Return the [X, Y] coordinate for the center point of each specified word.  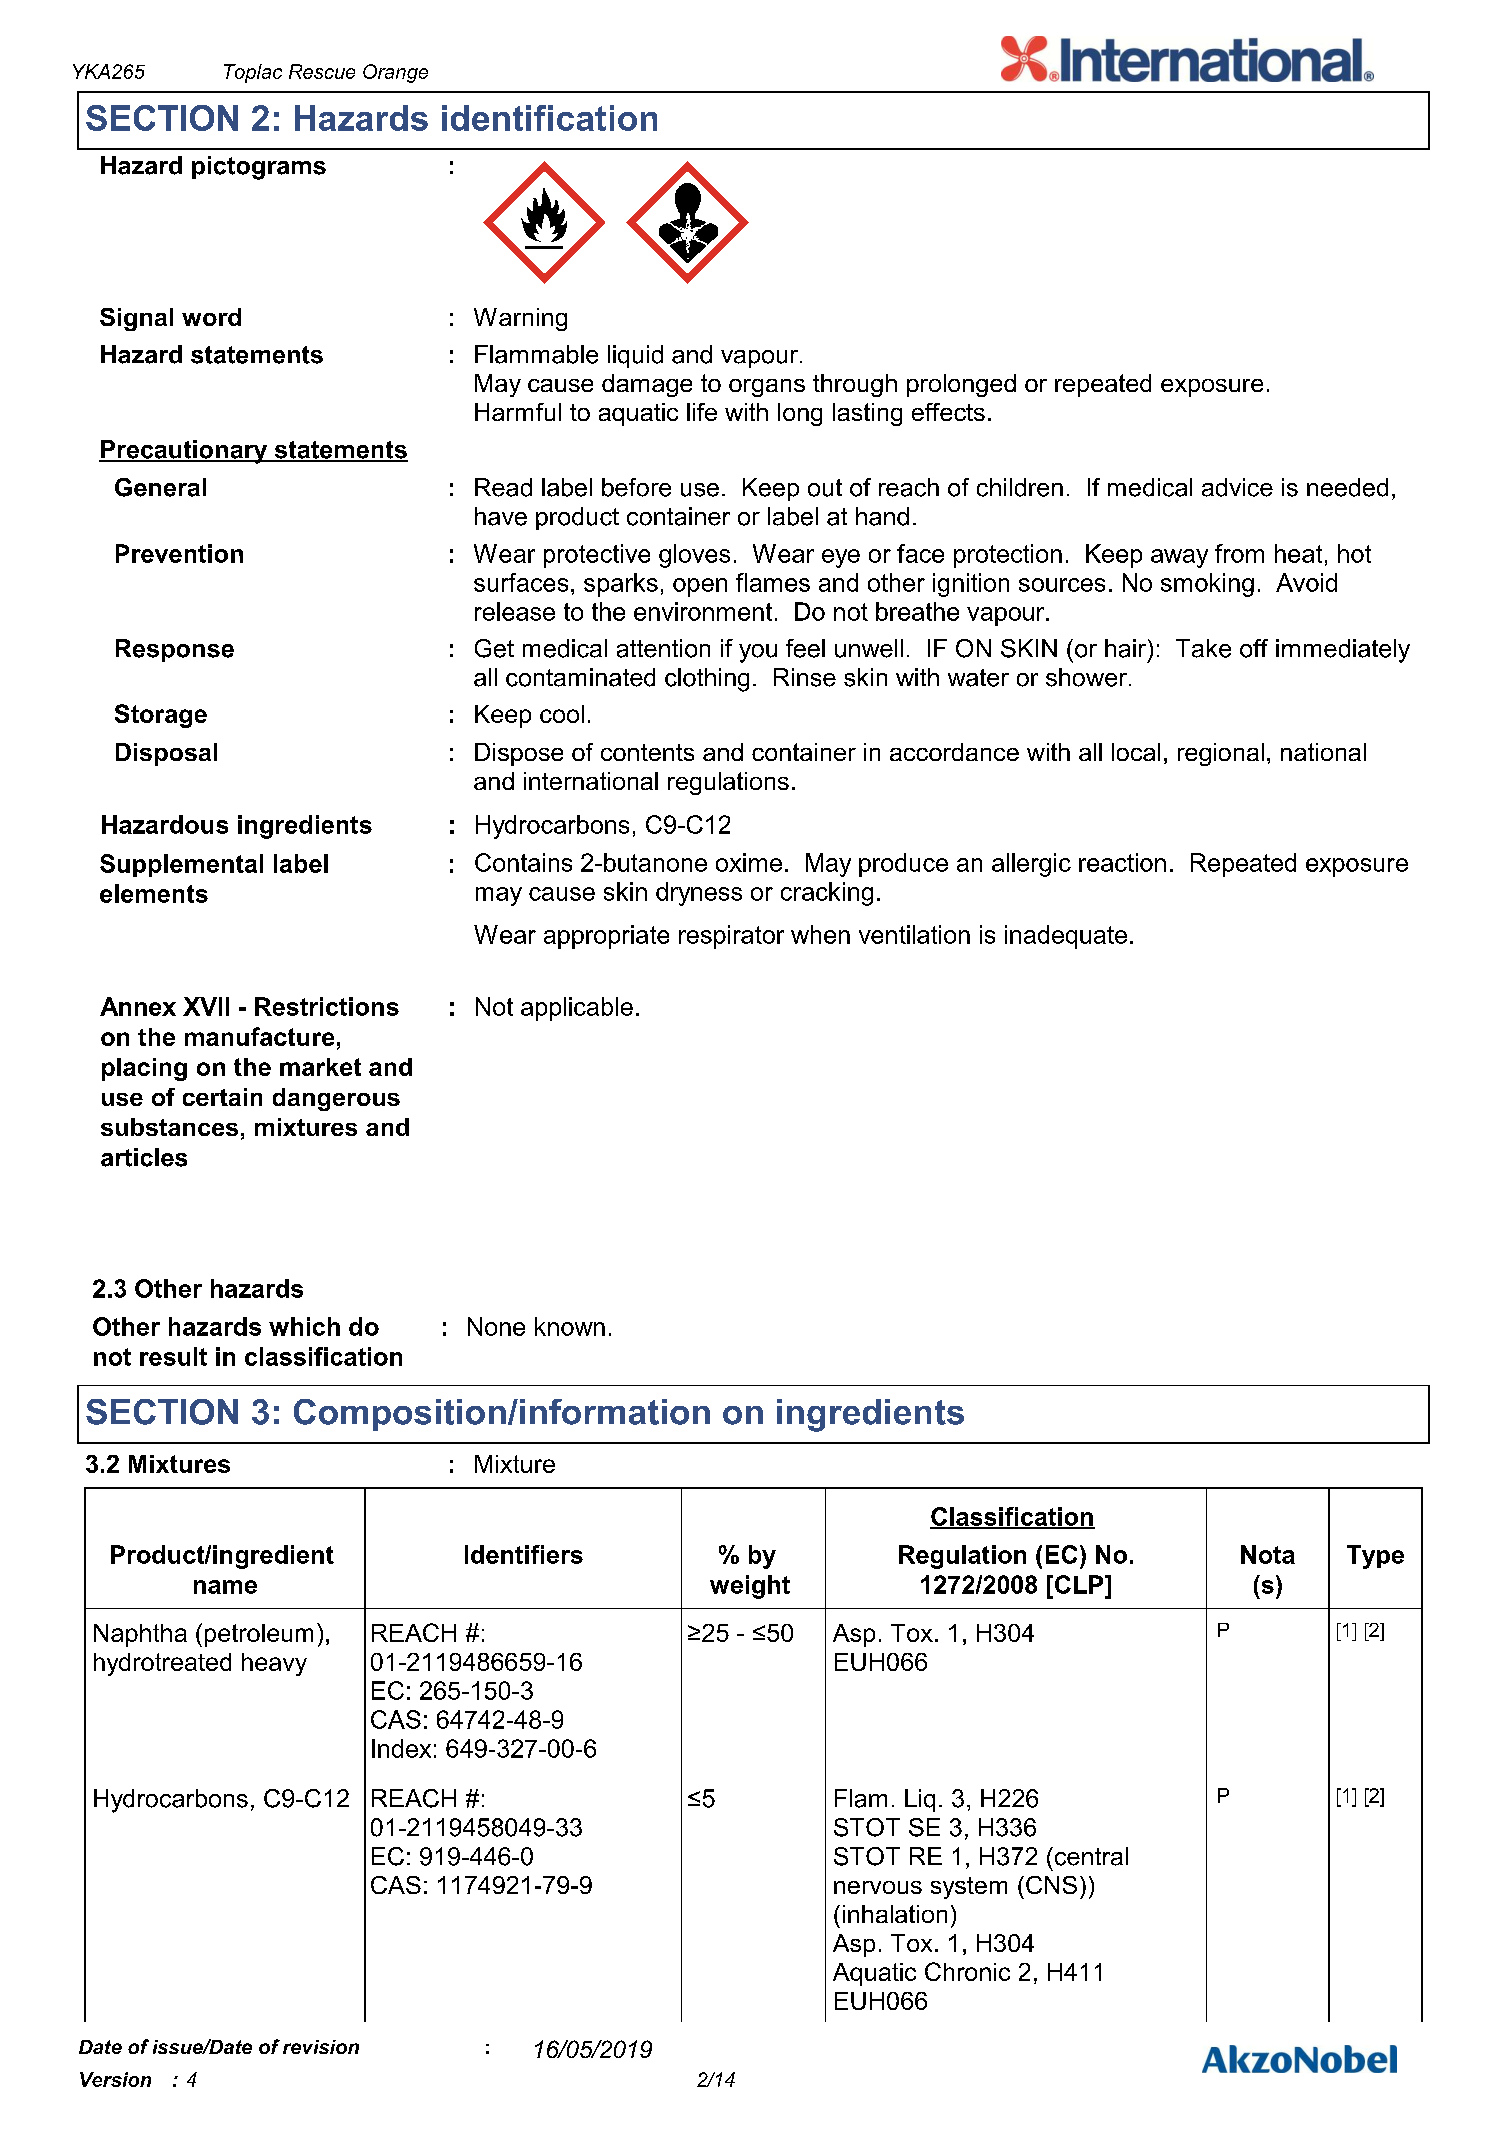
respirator [731, 937]
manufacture [259, 1036]
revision [321, 2047]
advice [1237, 487]
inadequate [1066, 937]
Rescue [322, 71]
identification [549, 118]
